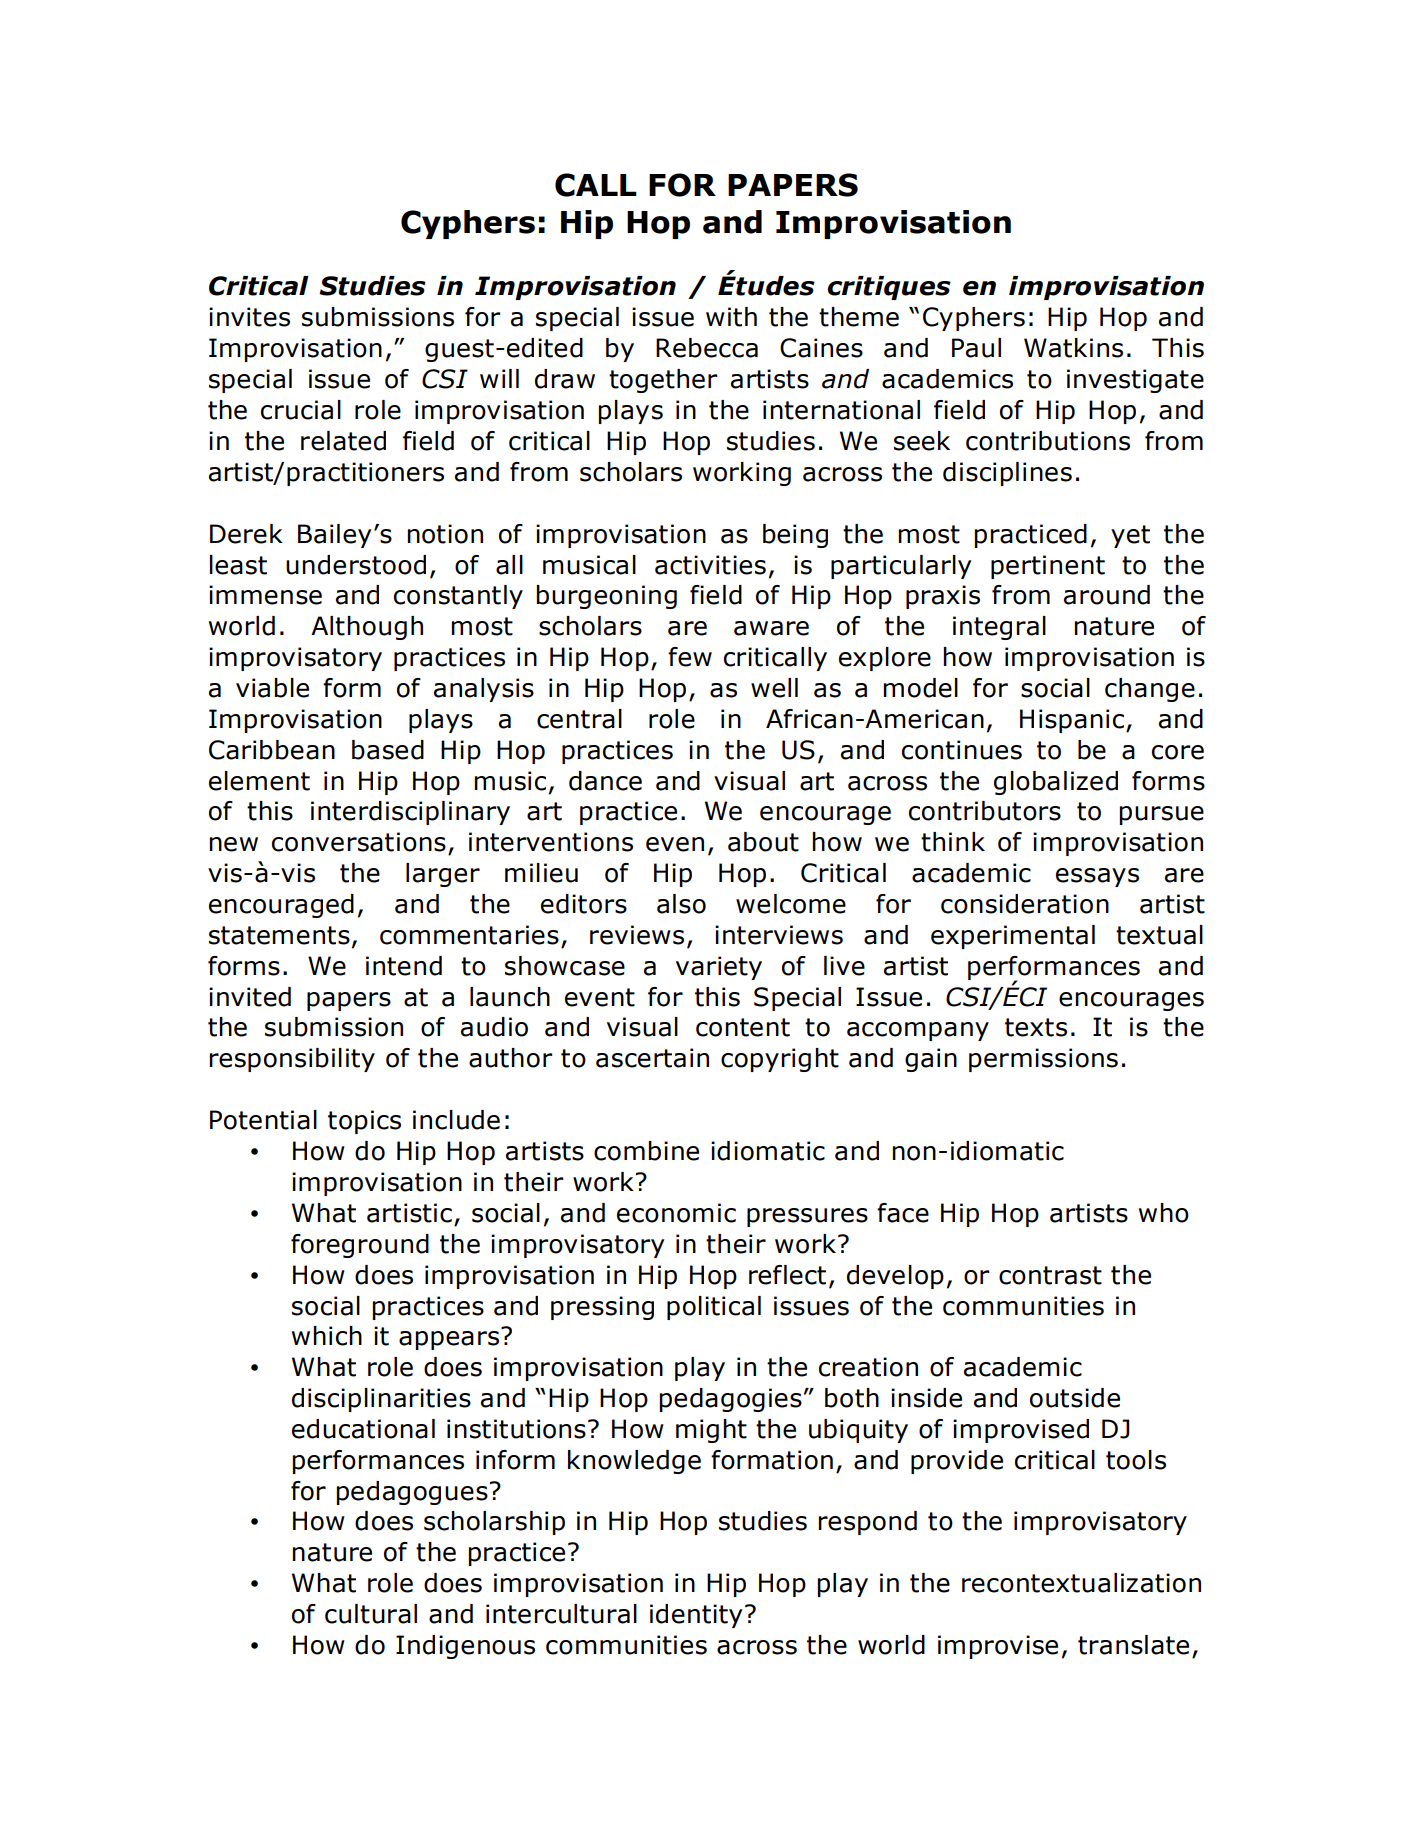  Describe the element at coordinates (1013, 937) in the document. I see `experimental` at that location.
